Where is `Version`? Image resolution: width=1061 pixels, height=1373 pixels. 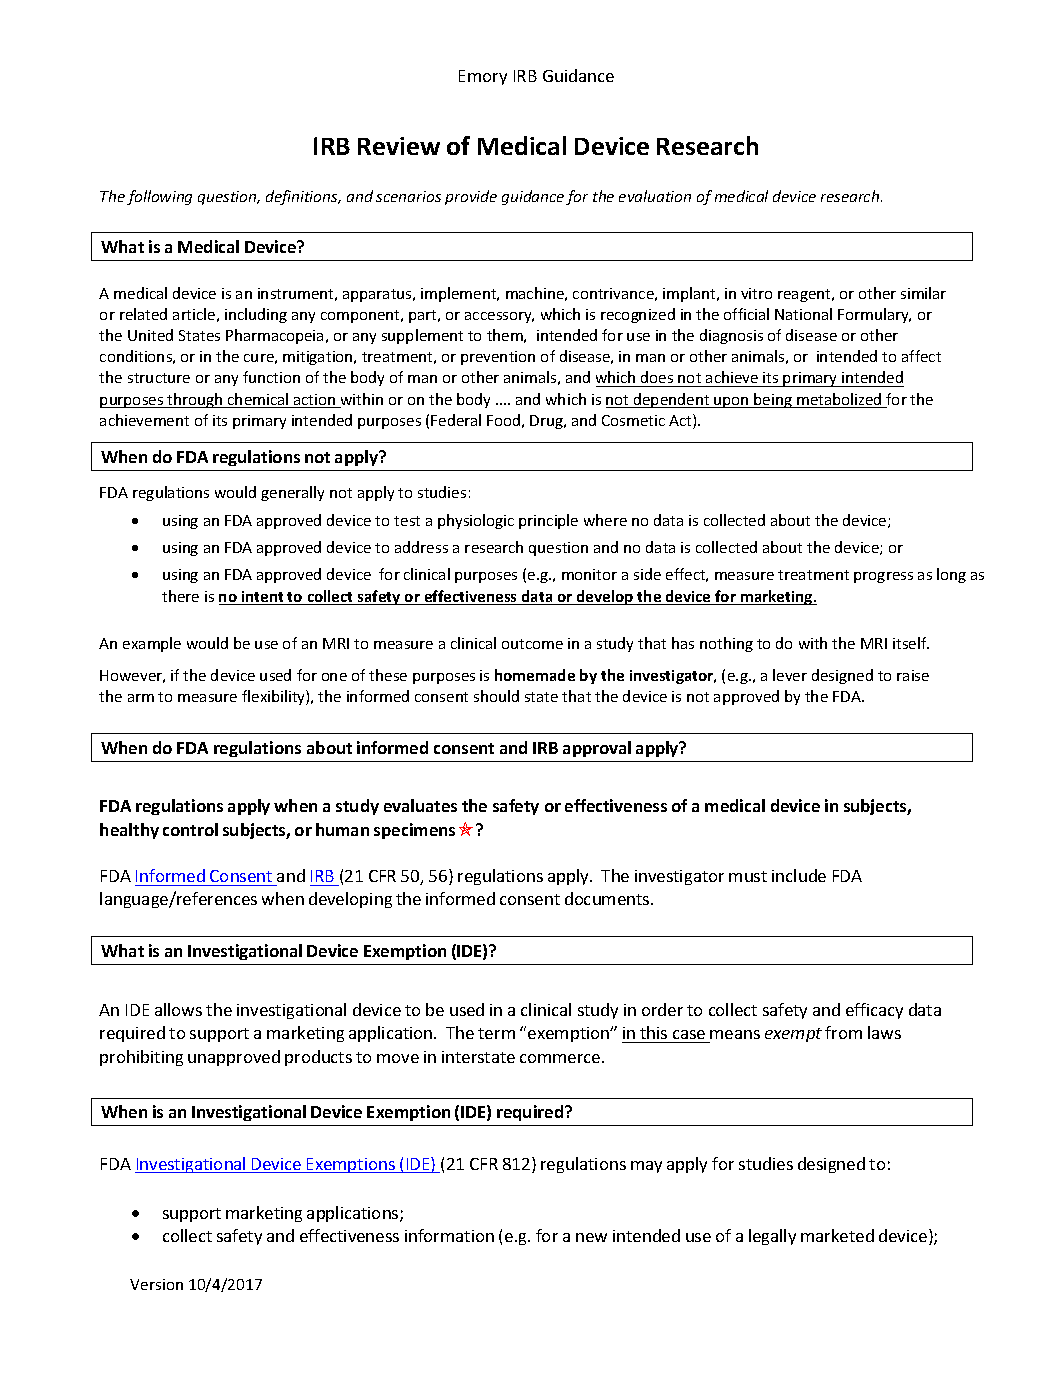 Version is located at coordinates (156, 1284).
